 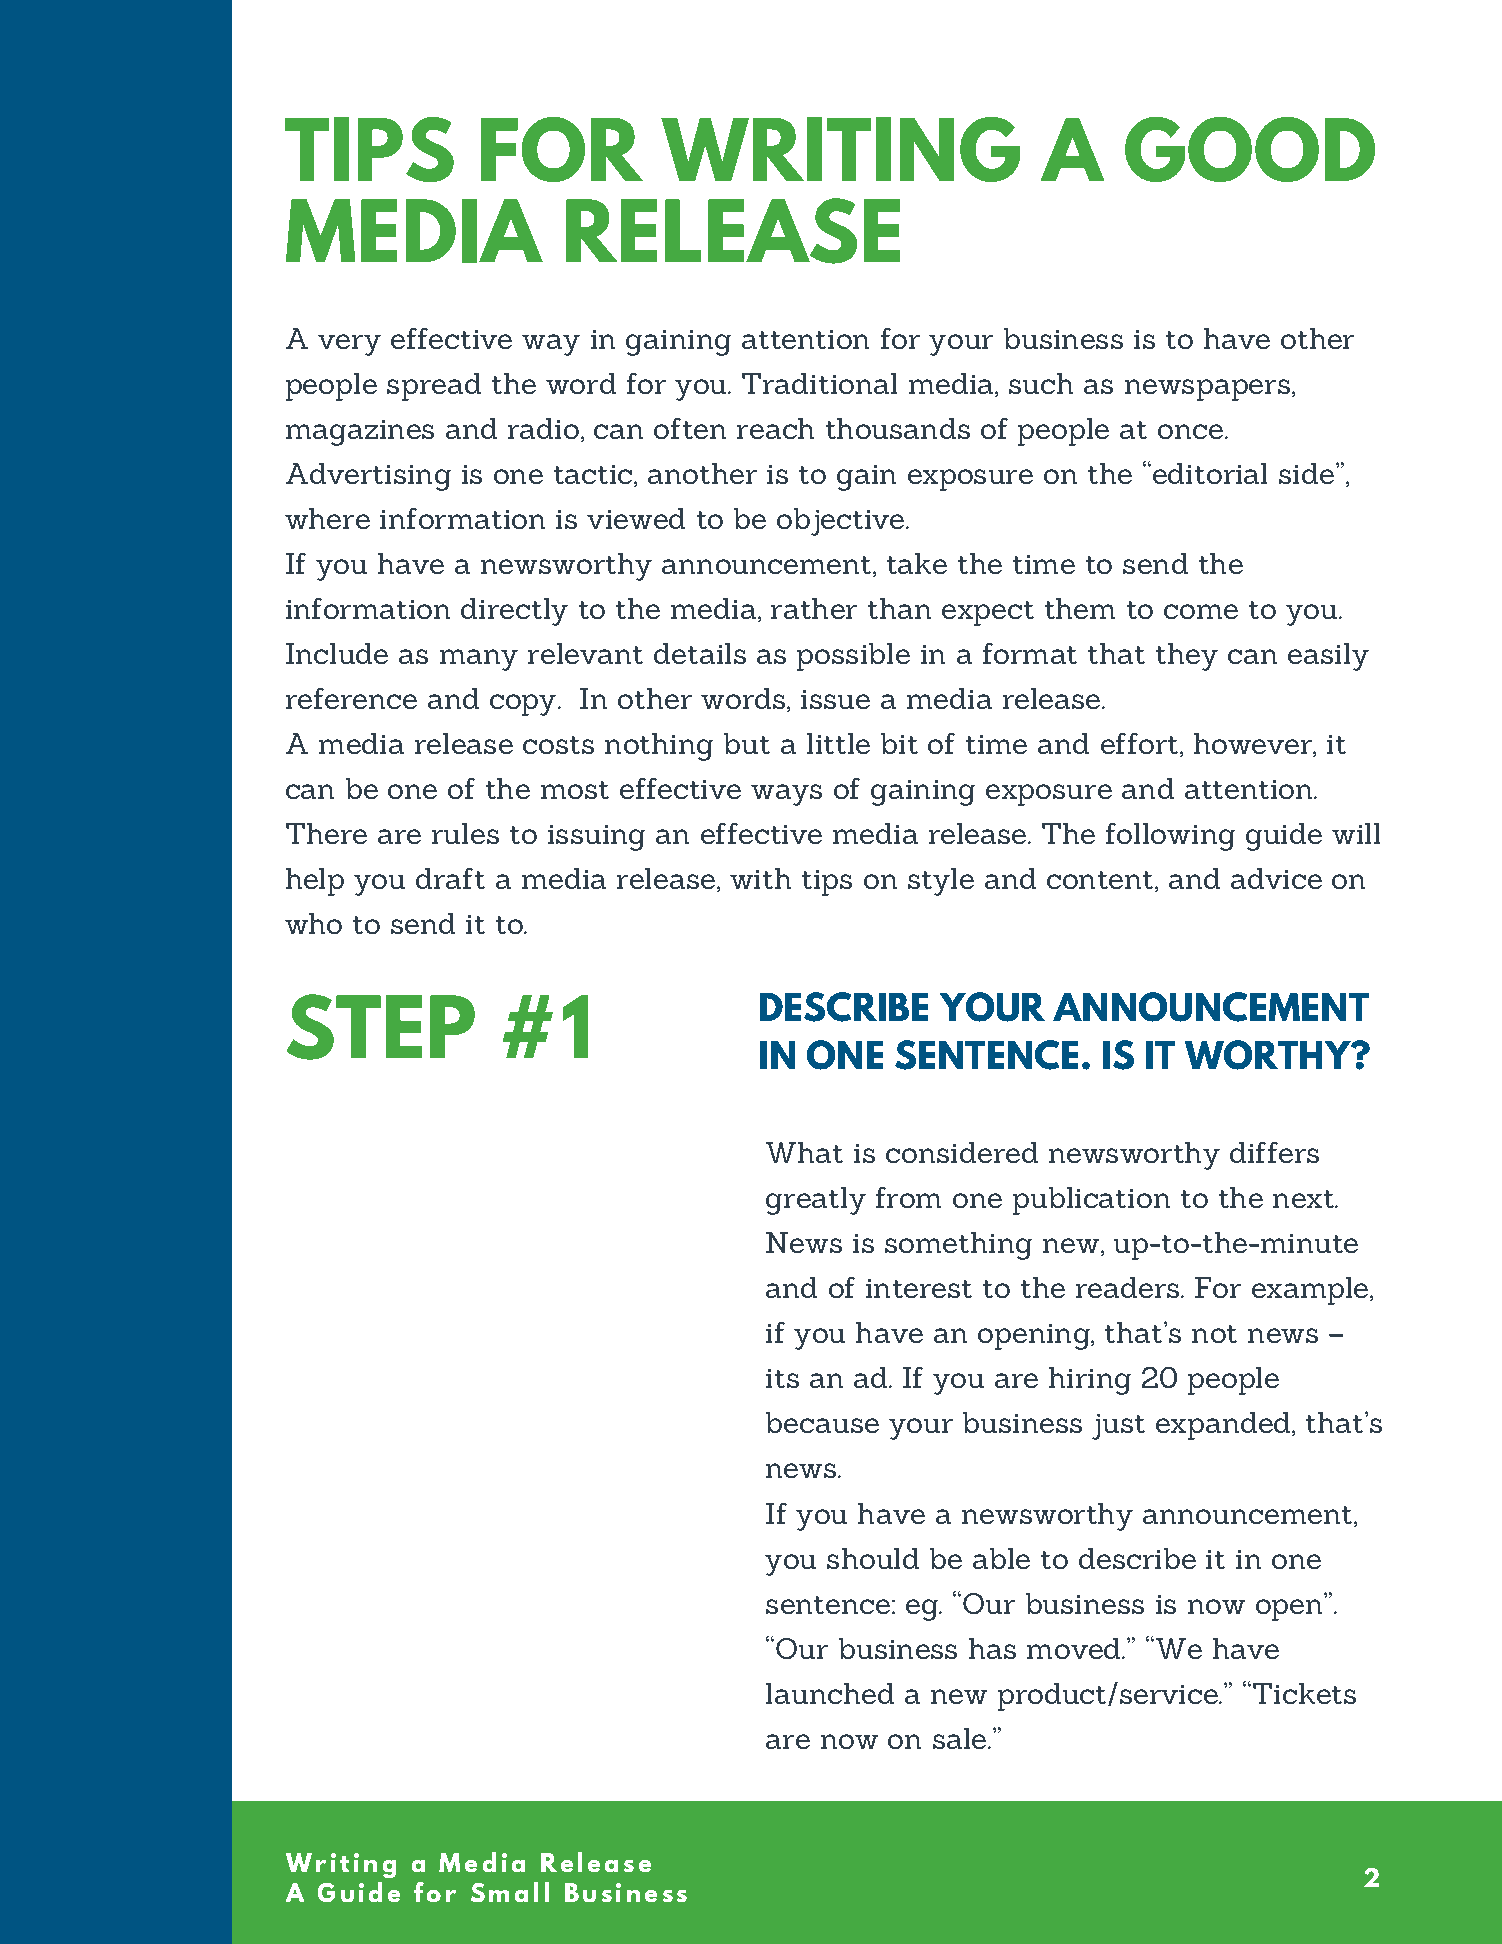 What do you see at coordinates (959, 1738) in the screenshot?
I see `sale` at bounding box center [959, 1738].
